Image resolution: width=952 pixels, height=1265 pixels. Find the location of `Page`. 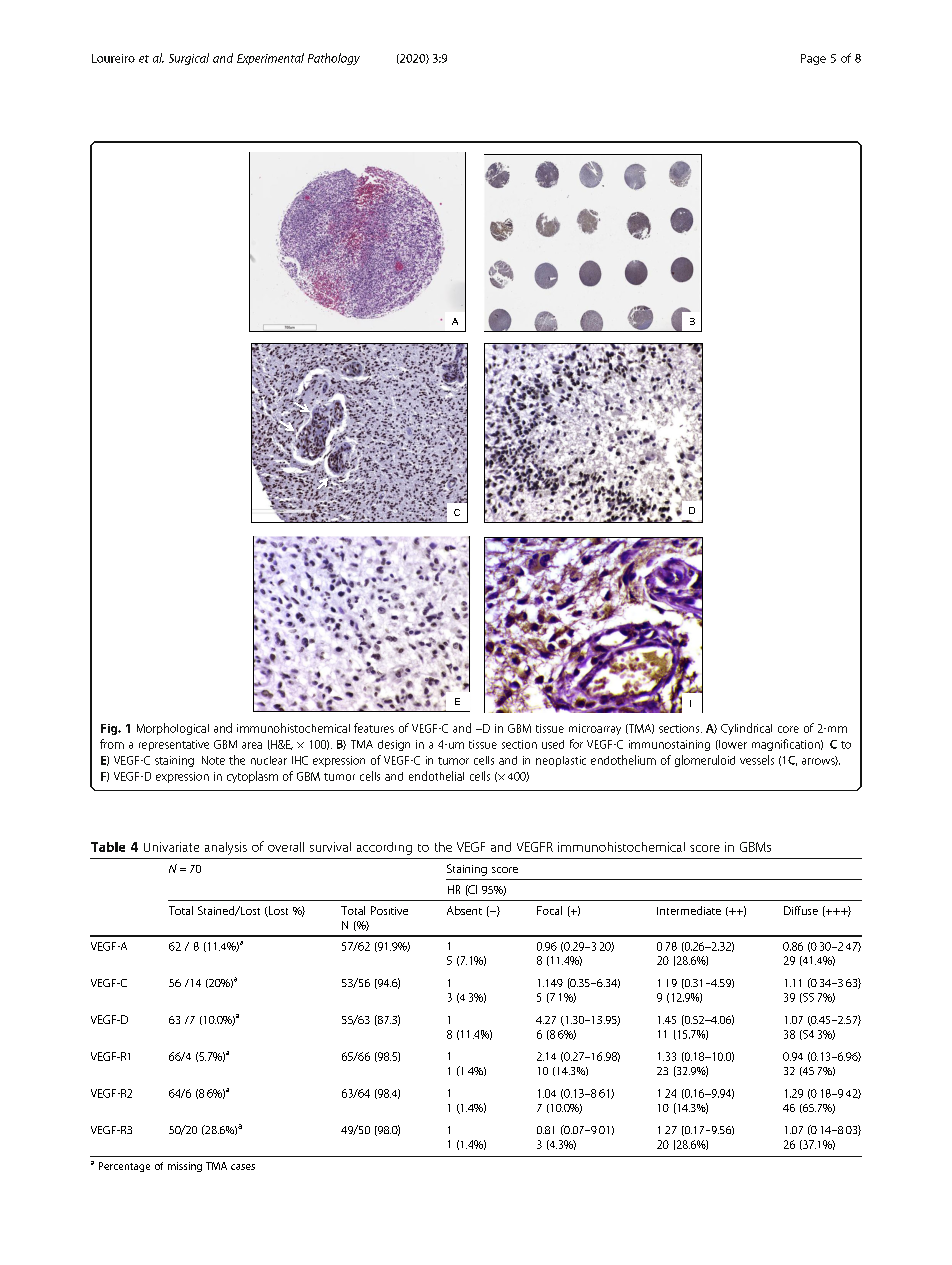

Page is located at coordinates (813, 59).
